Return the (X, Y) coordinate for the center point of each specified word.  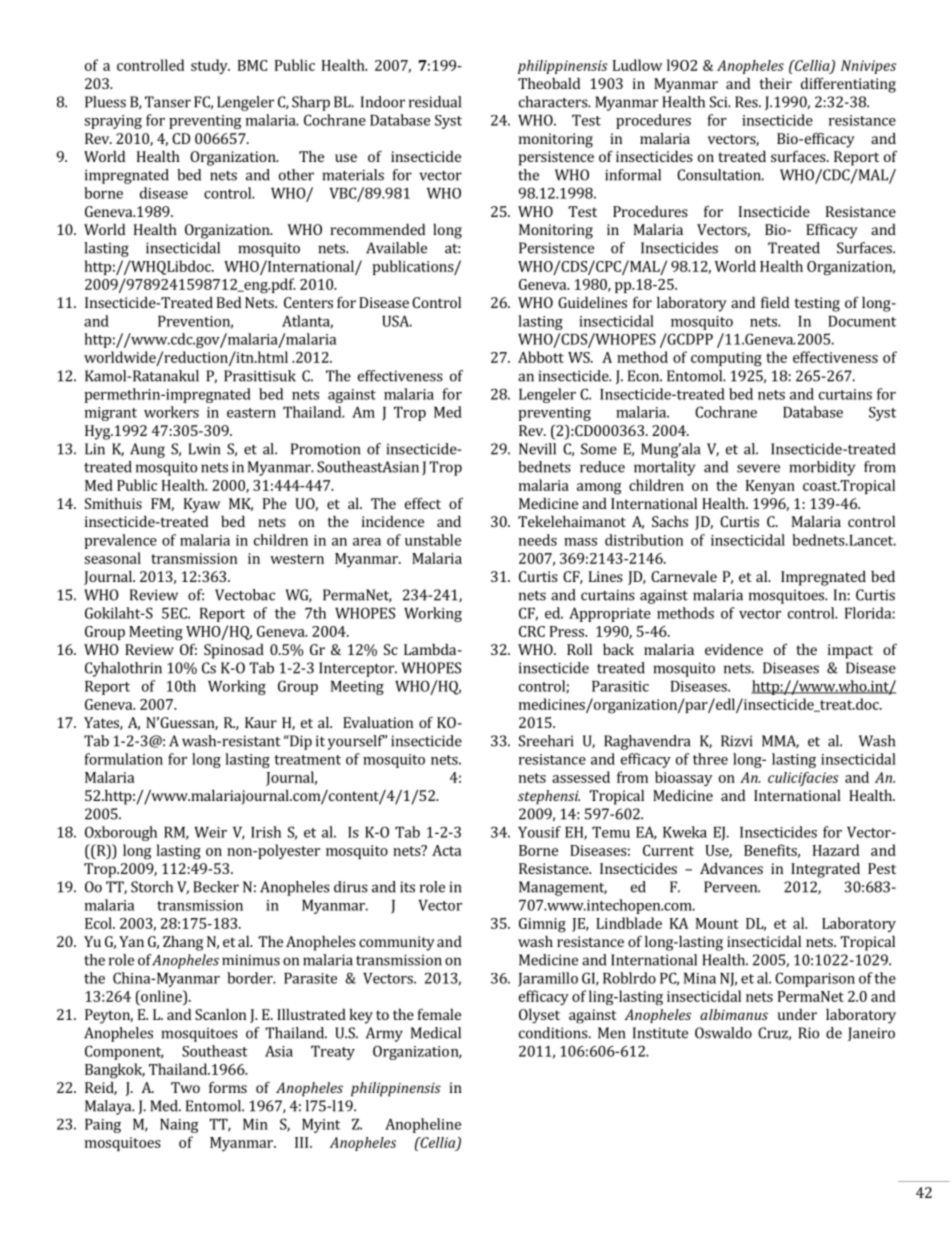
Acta (446, 850)
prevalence (120, 541)
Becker (216, 887)
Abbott (541, 357)
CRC (532, 631)
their (776, 83)
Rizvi (736, 741)
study (210, 66)
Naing (179, 1126)
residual (435, 102)
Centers (308, 302)
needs (538, 540)
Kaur (261, 722)
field (775, 302)
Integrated (825, 870)
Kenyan (770, 487)
